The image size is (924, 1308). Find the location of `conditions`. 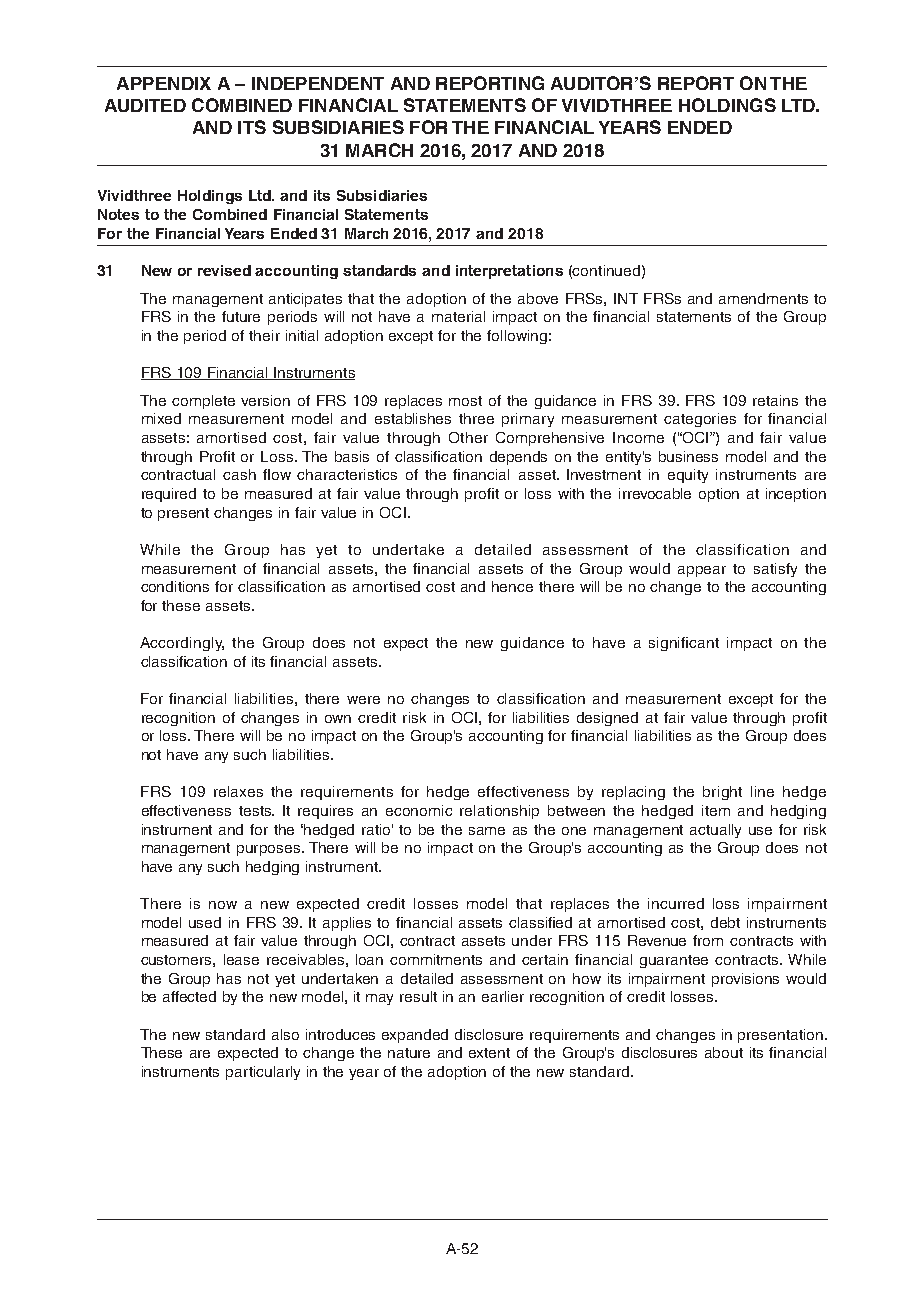

conditions is located at coordinates (175, 586).
